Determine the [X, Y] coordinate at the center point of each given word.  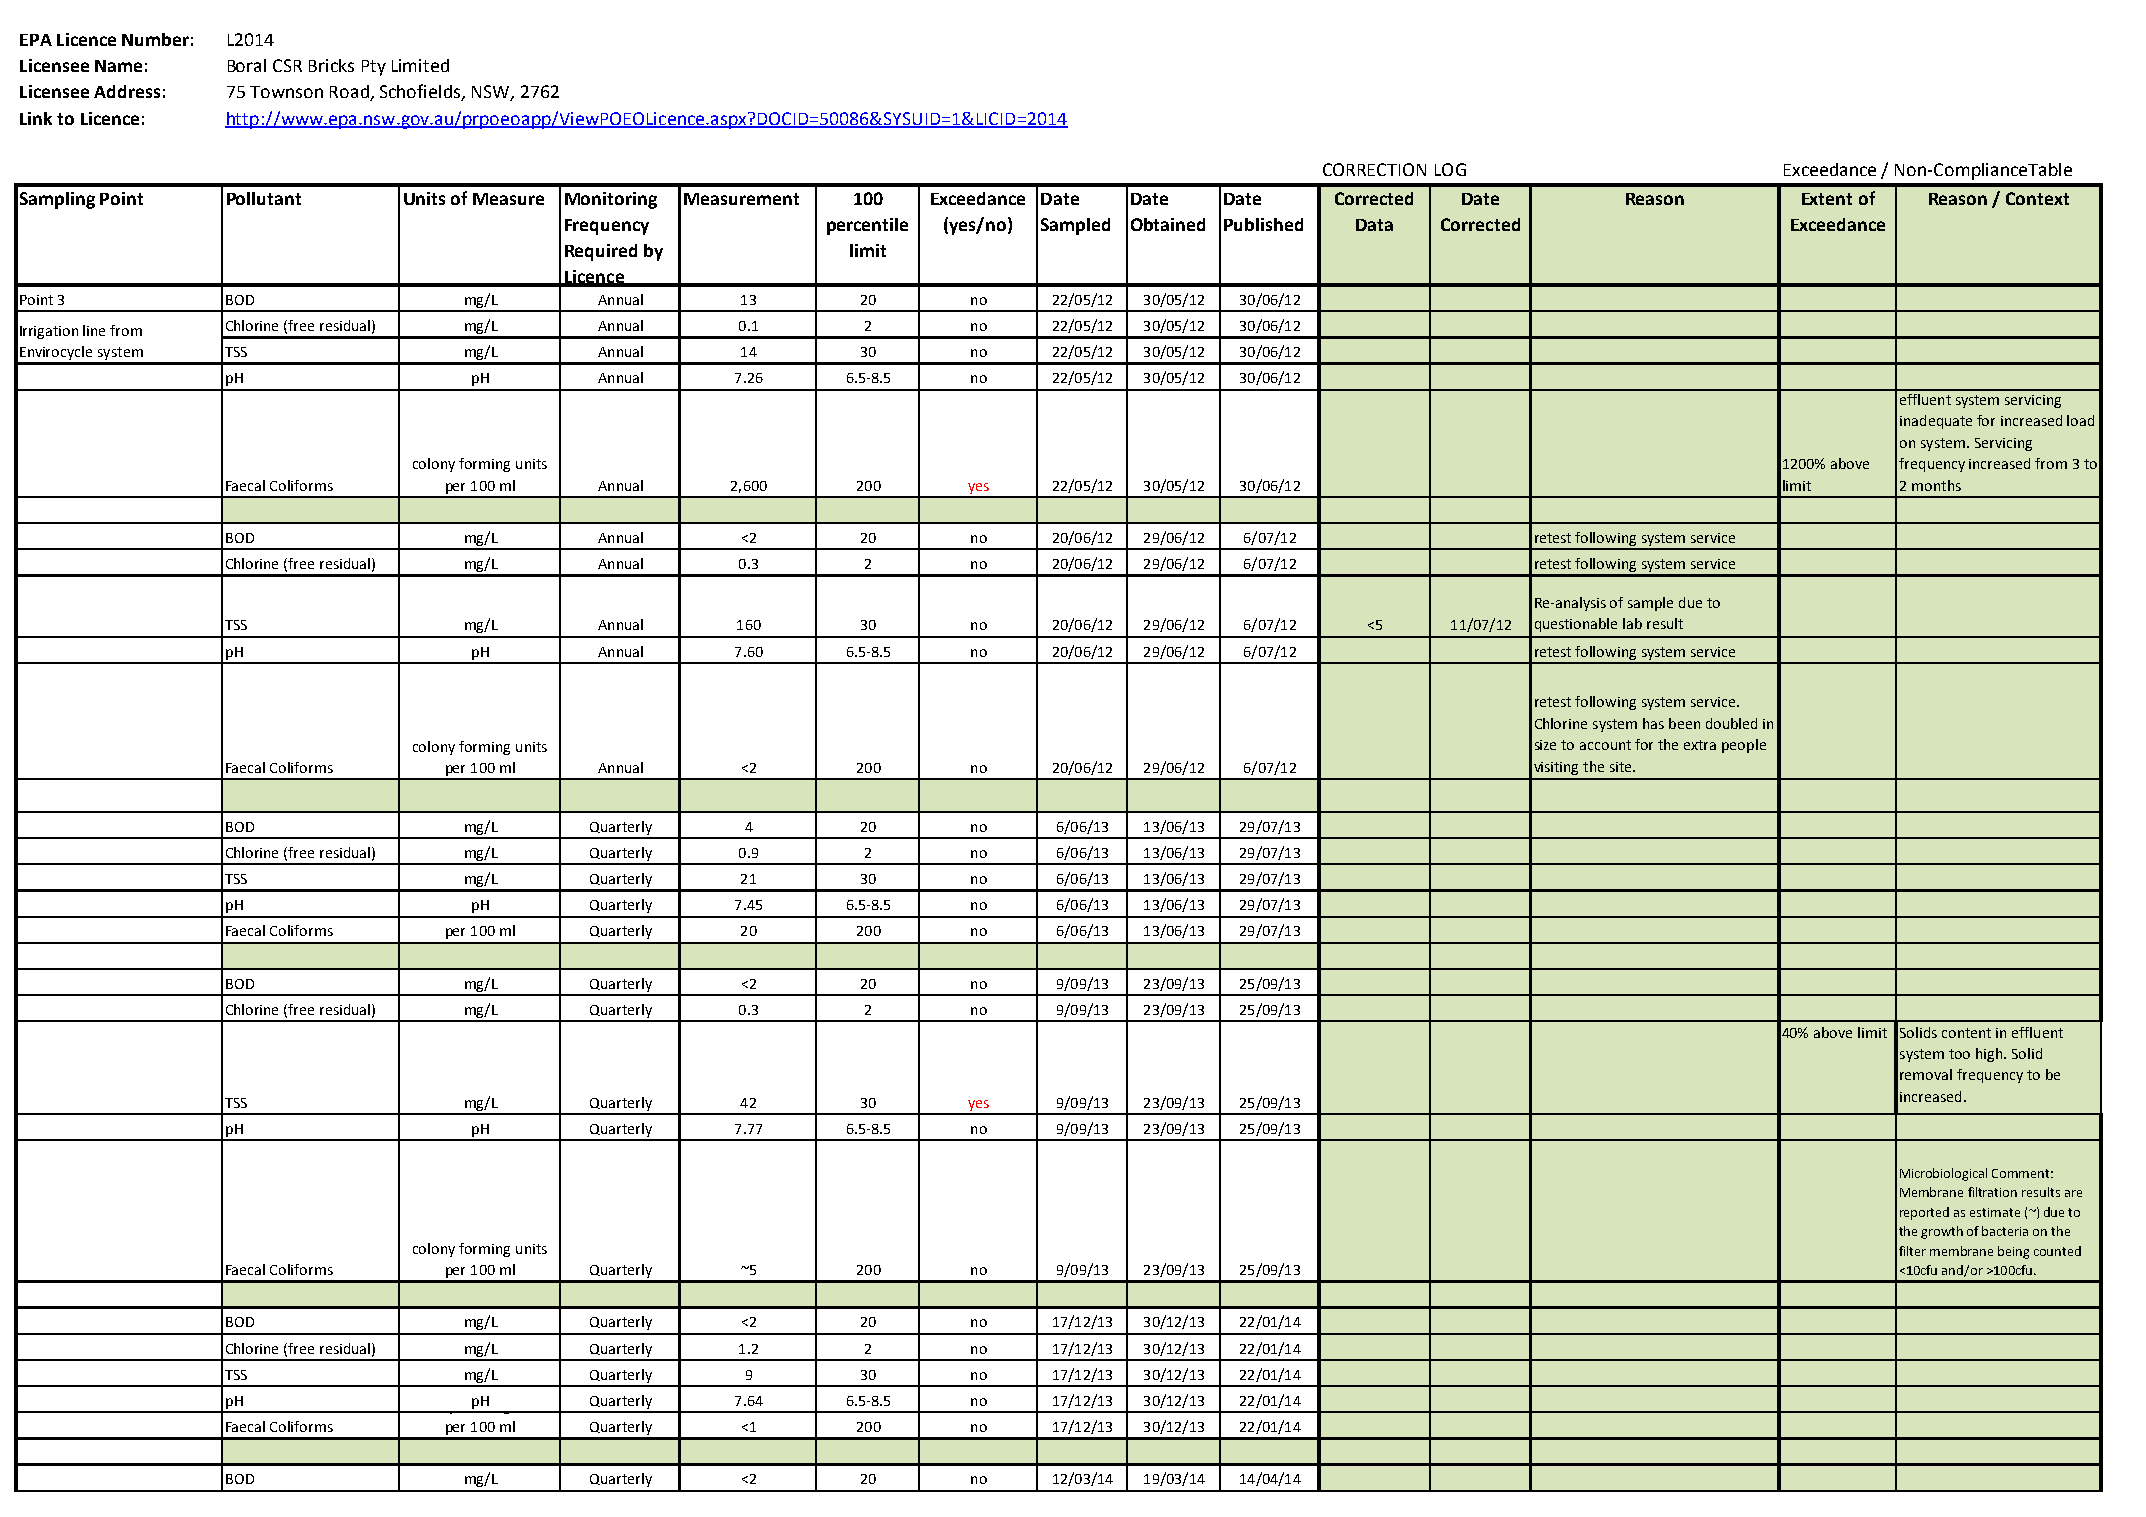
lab [1632, 623]
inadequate [1936, 422]
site [1622, 767]
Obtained [1168, 224]
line [94, 330]
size [1545, 745]
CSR [287, 65]
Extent [1827, 199]
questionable [1576, 625]
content [1966, 1033]
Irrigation [49, 332]
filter [1912, 1251]
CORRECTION [1374, 169]
